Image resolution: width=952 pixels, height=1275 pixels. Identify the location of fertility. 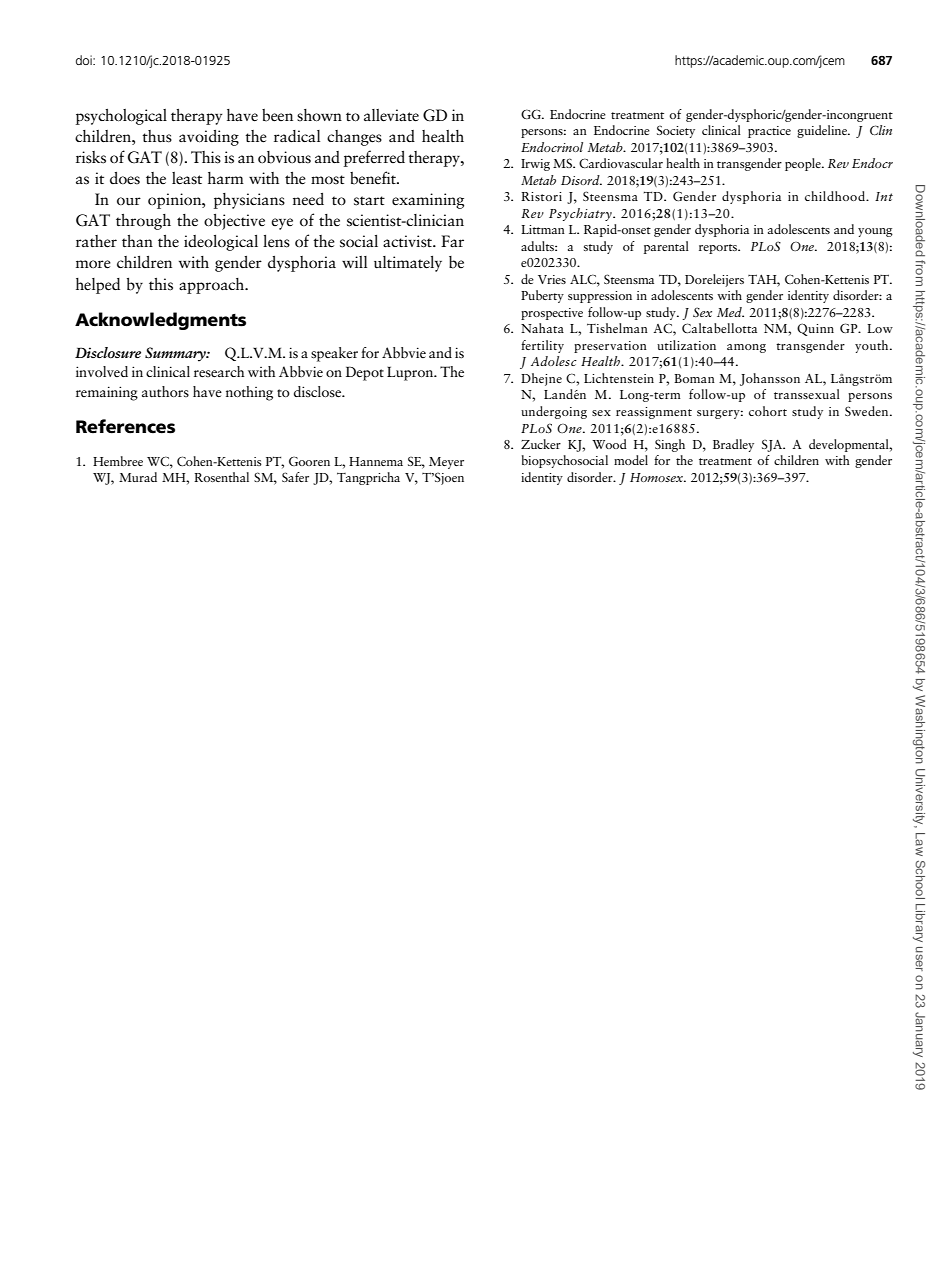
(542, 346).
